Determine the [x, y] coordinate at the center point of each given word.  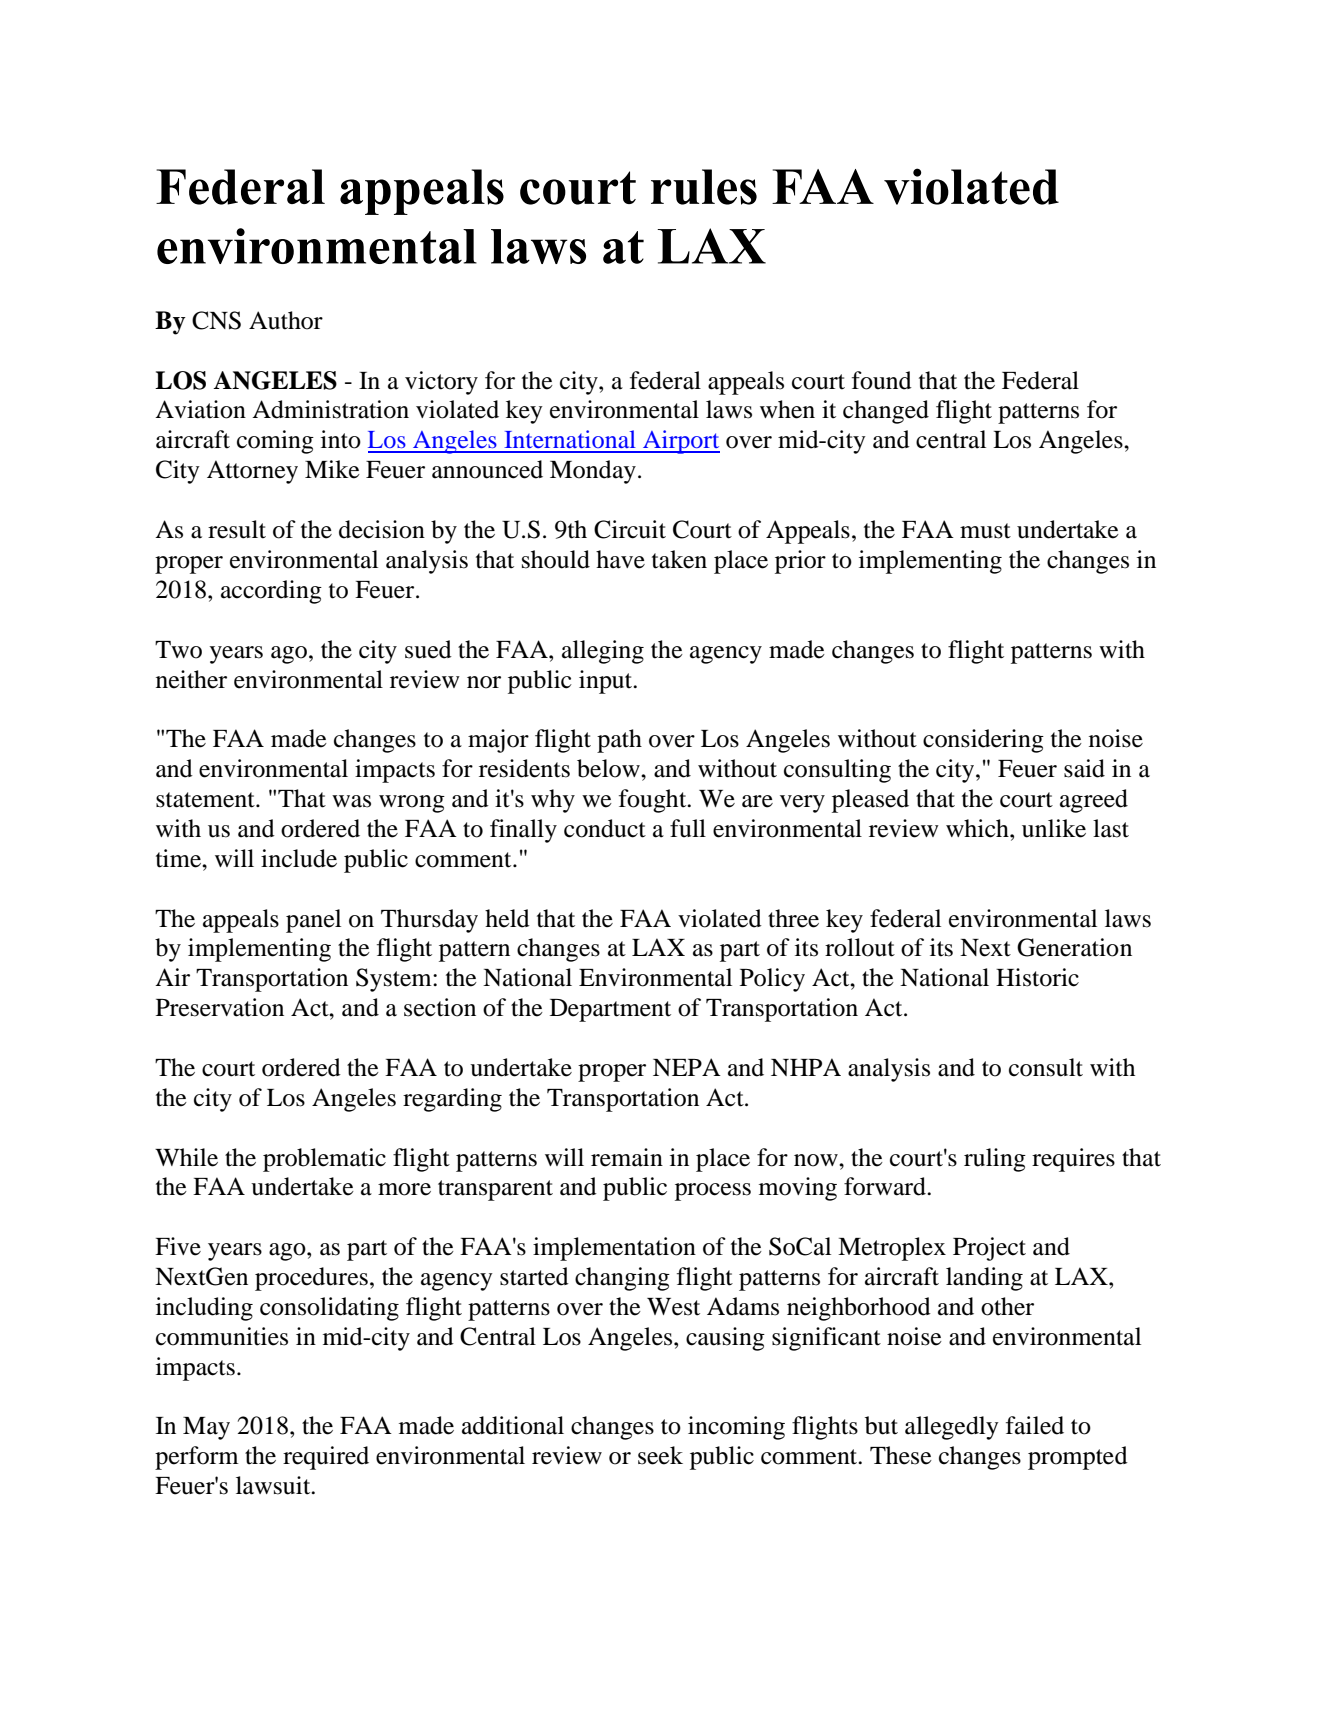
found [882, 380]
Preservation [220, 1007]
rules [704, 187]
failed [1035, 1425]
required [326, 1458]
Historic [1037, 977]
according [271, 592]
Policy [772, 980]
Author [286, 320]
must [985, 531]
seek [660, 1455]
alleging [603, 652]
